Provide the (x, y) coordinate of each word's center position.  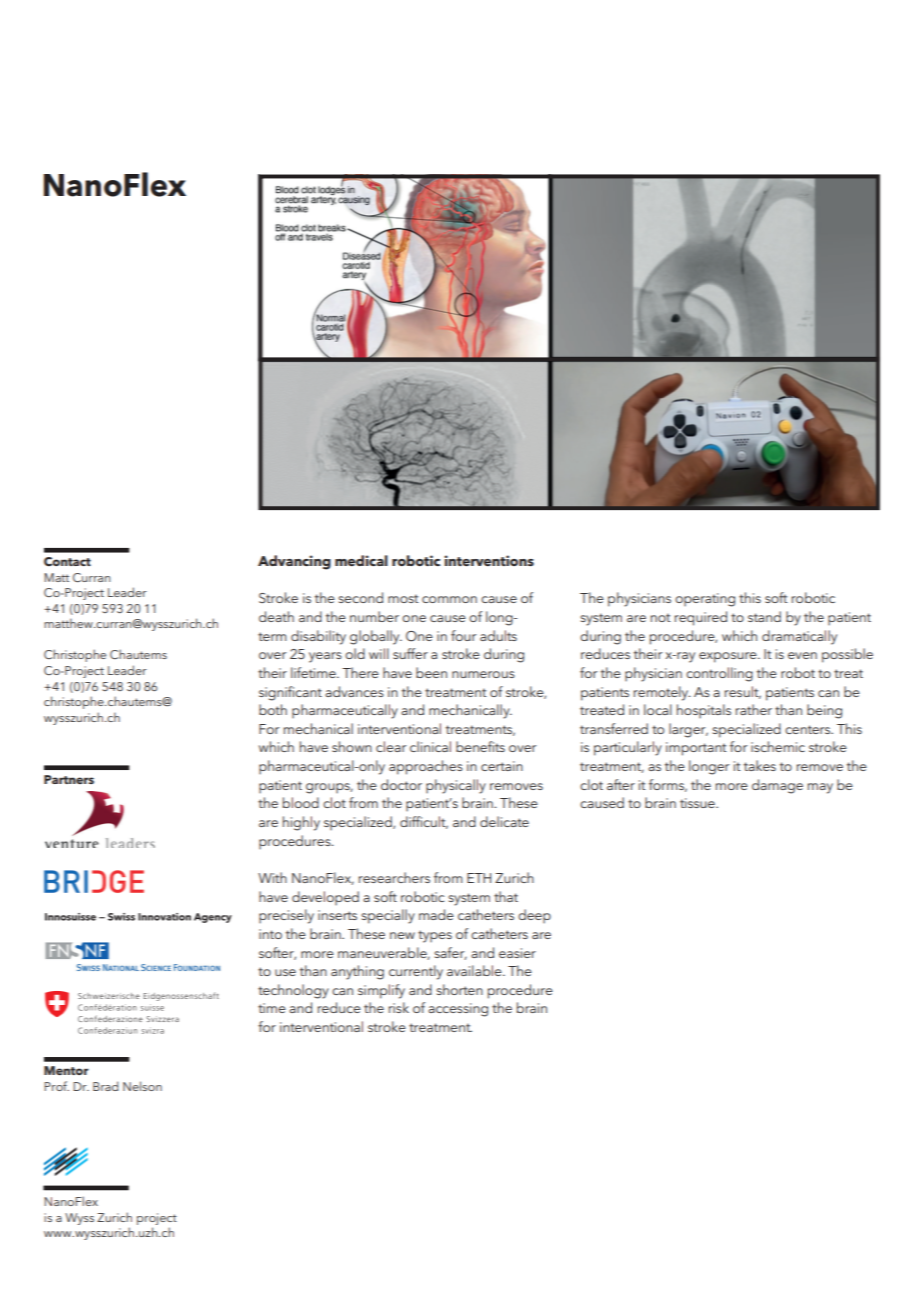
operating (705, 600)
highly (301, 823)
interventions (489, 560)
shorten (460, 989)
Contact (67, 562)
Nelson (142, 1086)
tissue (698, 803)
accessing (458, 1010)
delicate (504, 821)
